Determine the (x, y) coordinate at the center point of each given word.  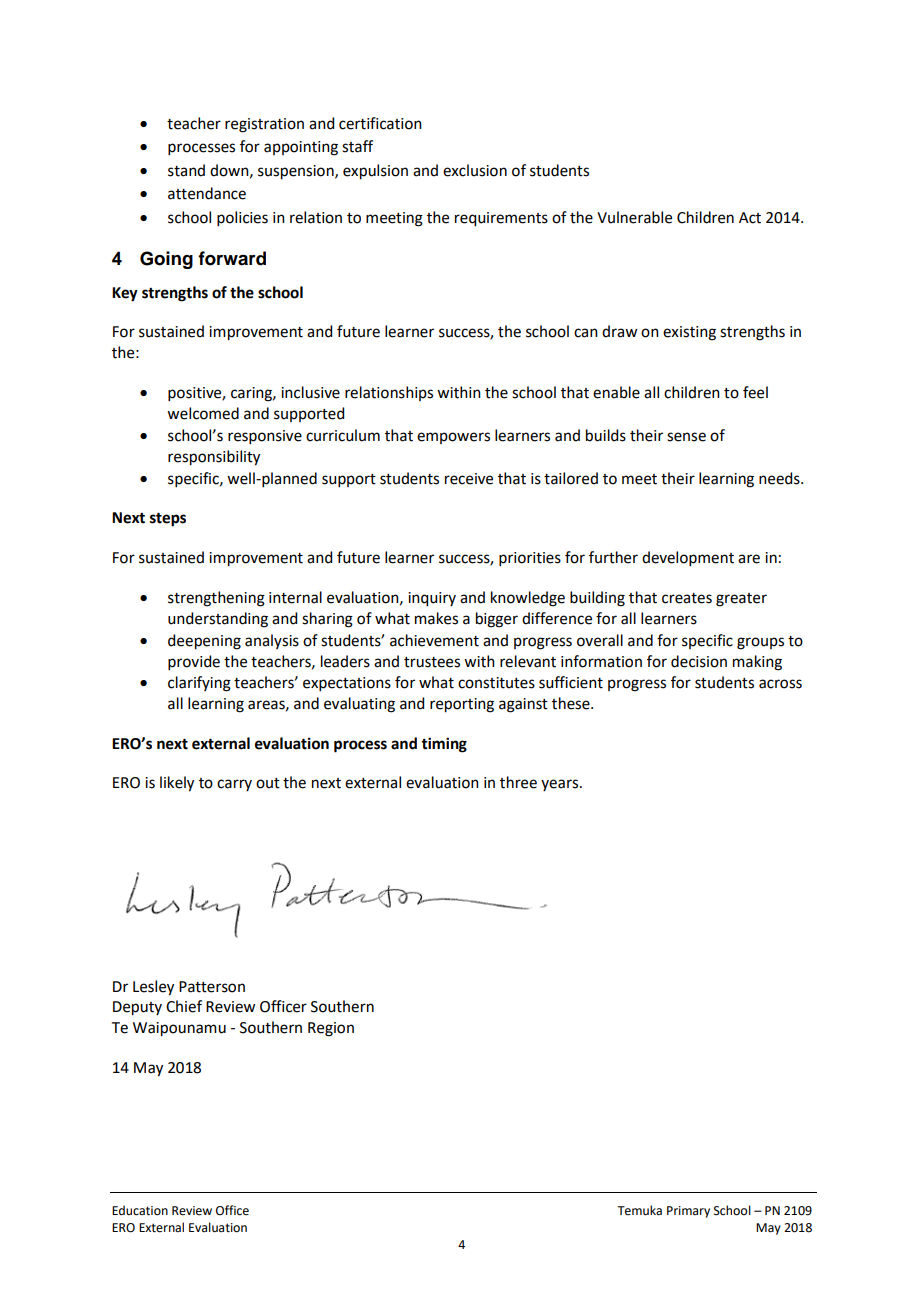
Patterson (212, 987)
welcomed (203, 413)
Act (750, 218)
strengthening (216, 599)
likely (177, 784)
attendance (207, 193)
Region (331, 1029)
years (561, 785)
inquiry (432, 599)
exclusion (475, 170)
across (780, 684)
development (688, 558)
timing (444, 745)
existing (689, 333)
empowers (453, 438)
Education (140, 1210)
